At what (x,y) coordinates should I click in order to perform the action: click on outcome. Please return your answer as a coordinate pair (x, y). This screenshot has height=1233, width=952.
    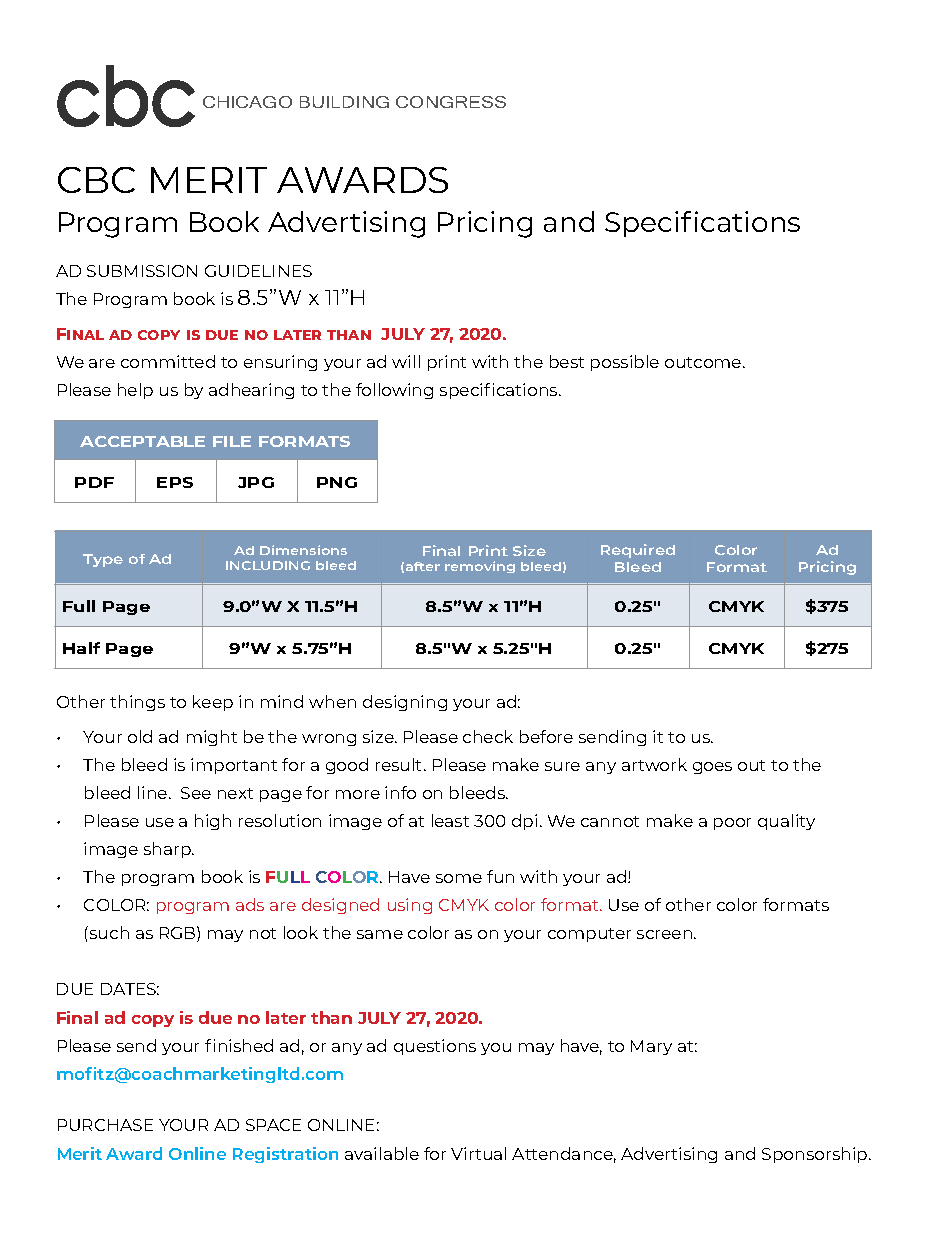
    Looking at the image, I should click on (704, 362).
